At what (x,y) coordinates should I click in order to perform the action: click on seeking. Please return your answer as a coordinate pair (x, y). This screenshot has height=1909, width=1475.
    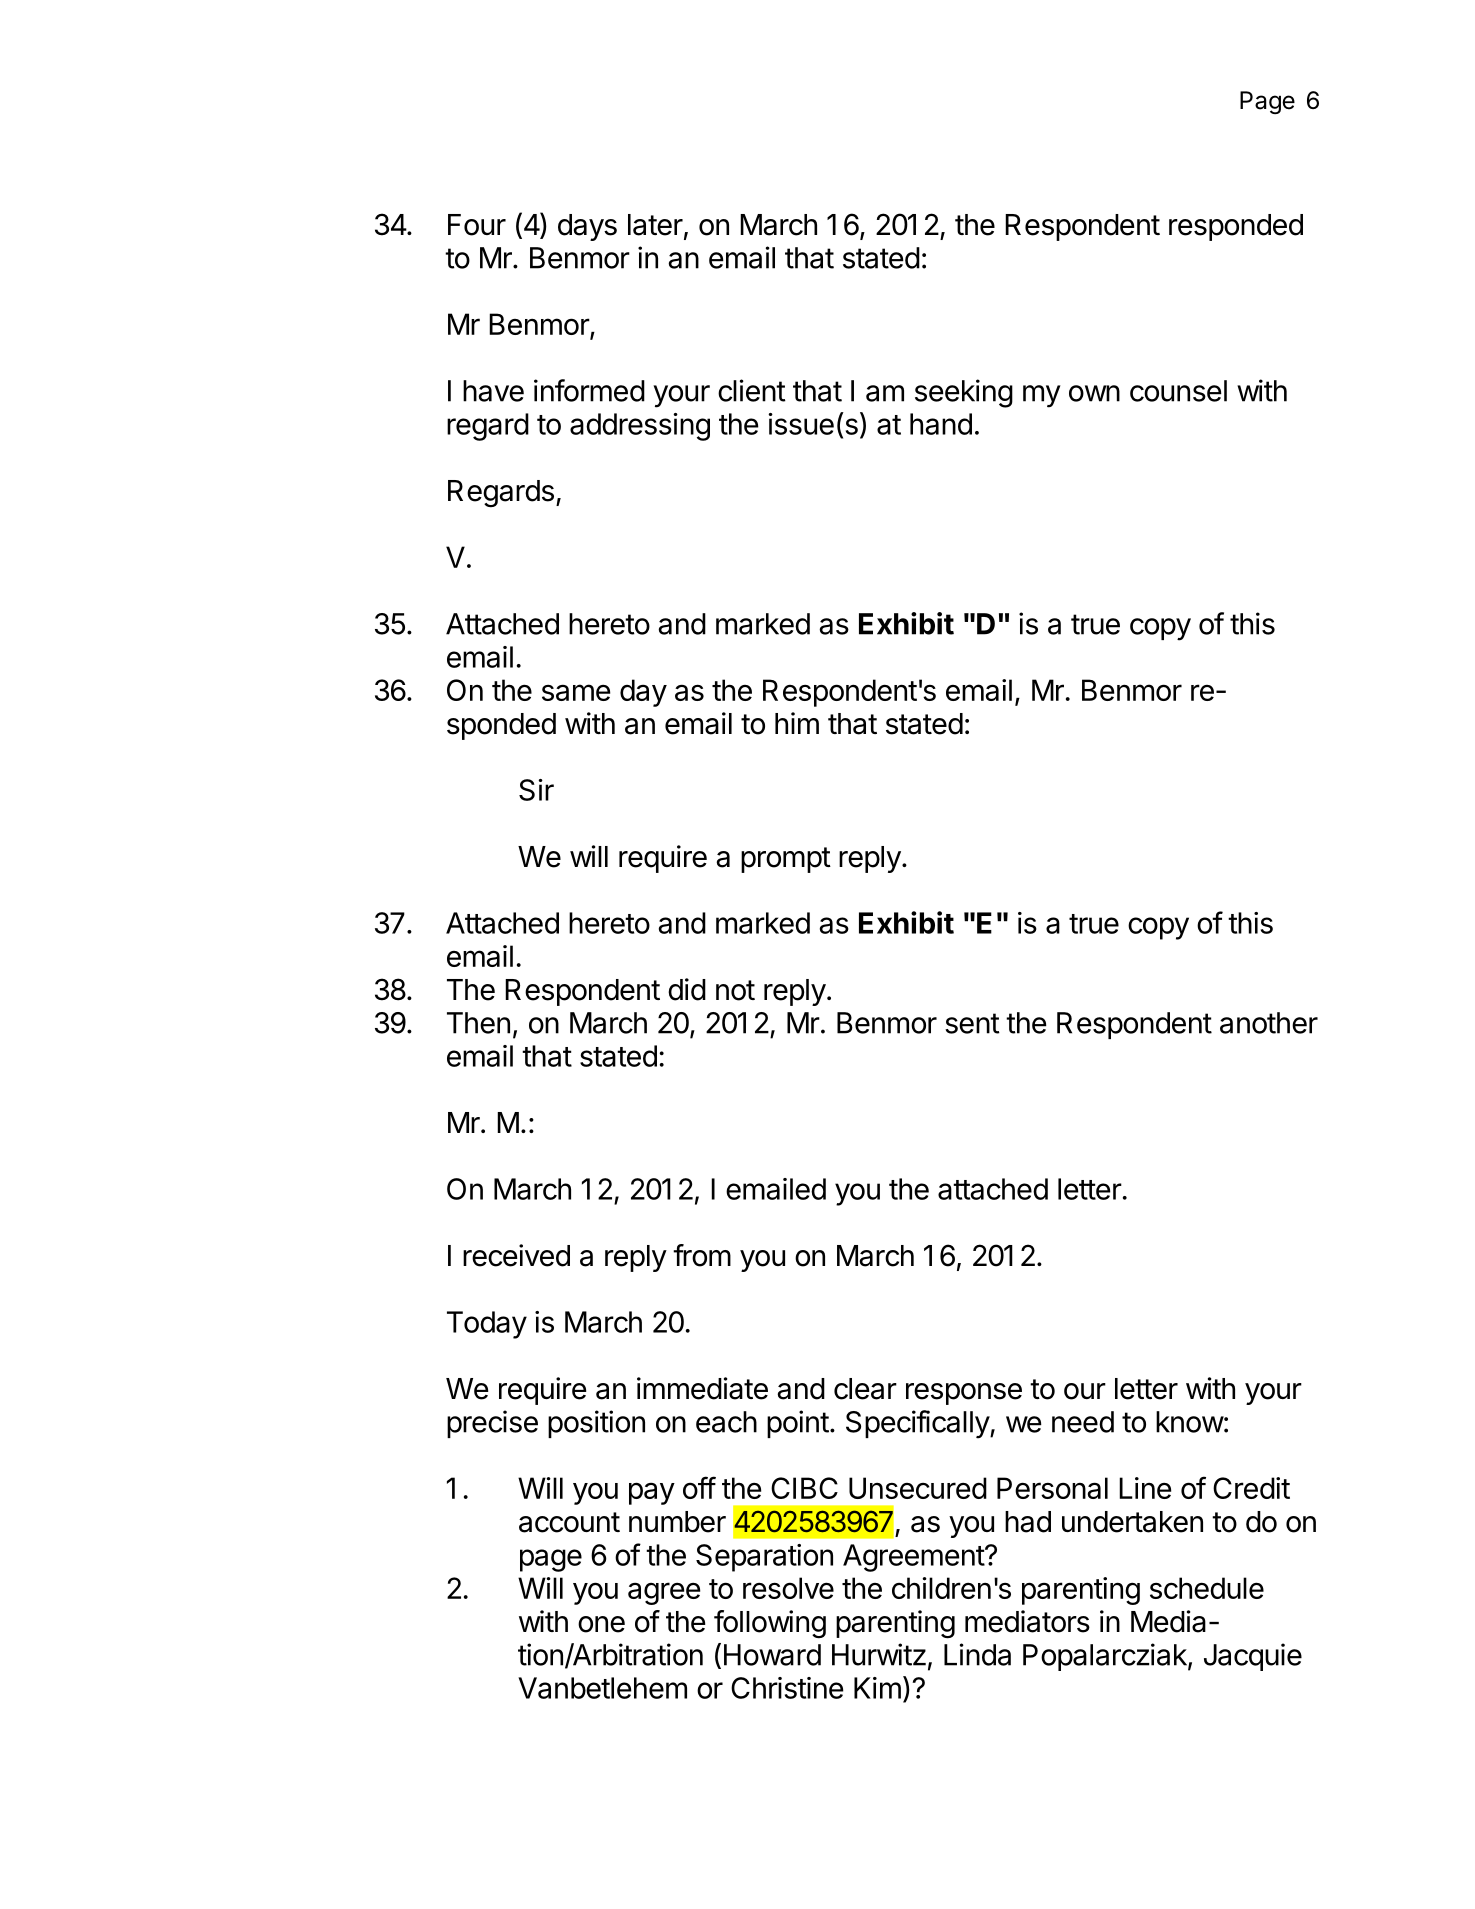
    Looking at the image, I should click on (964, 393).
